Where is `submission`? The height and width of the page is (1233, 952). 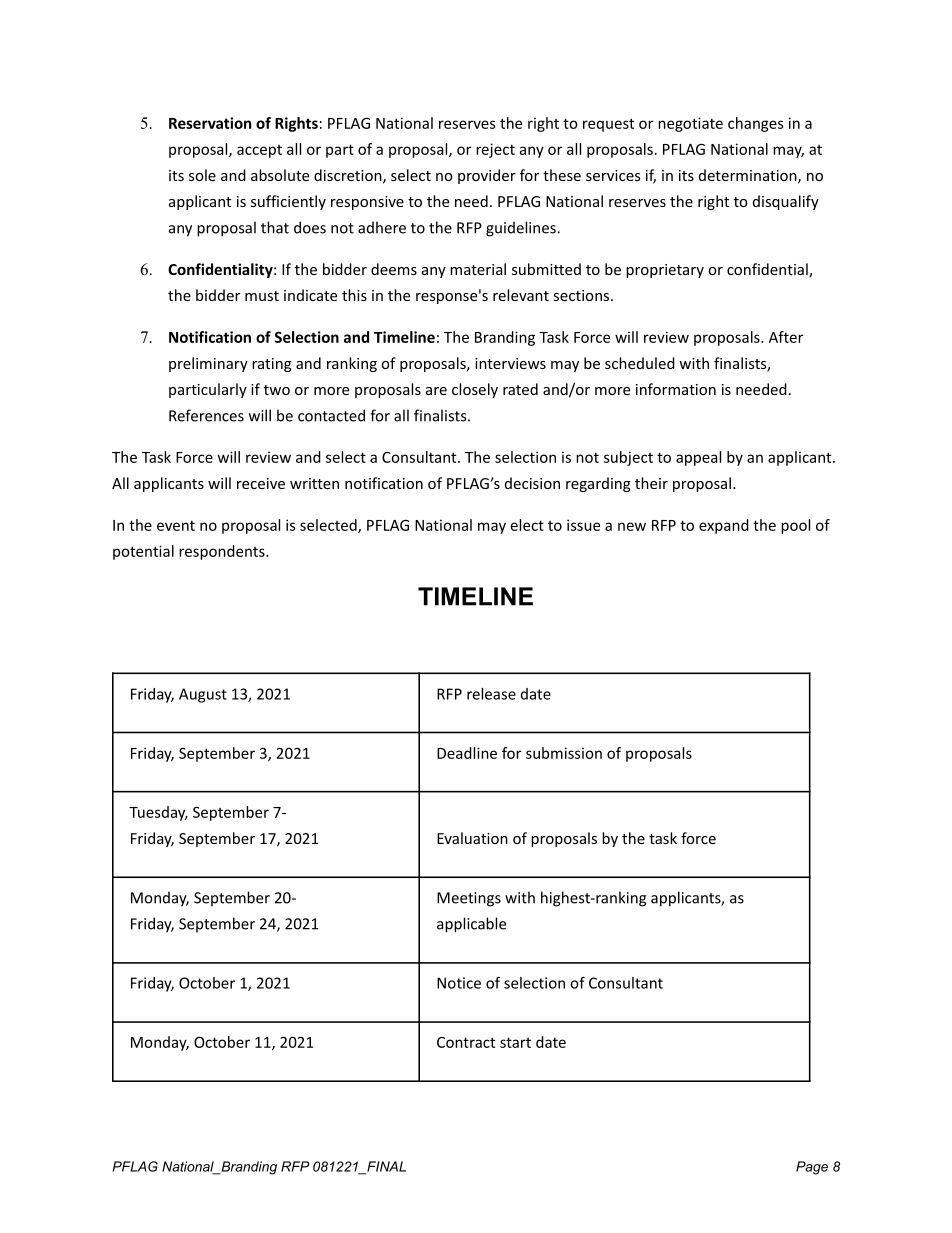
submission is located at coordinates (564, 753).
